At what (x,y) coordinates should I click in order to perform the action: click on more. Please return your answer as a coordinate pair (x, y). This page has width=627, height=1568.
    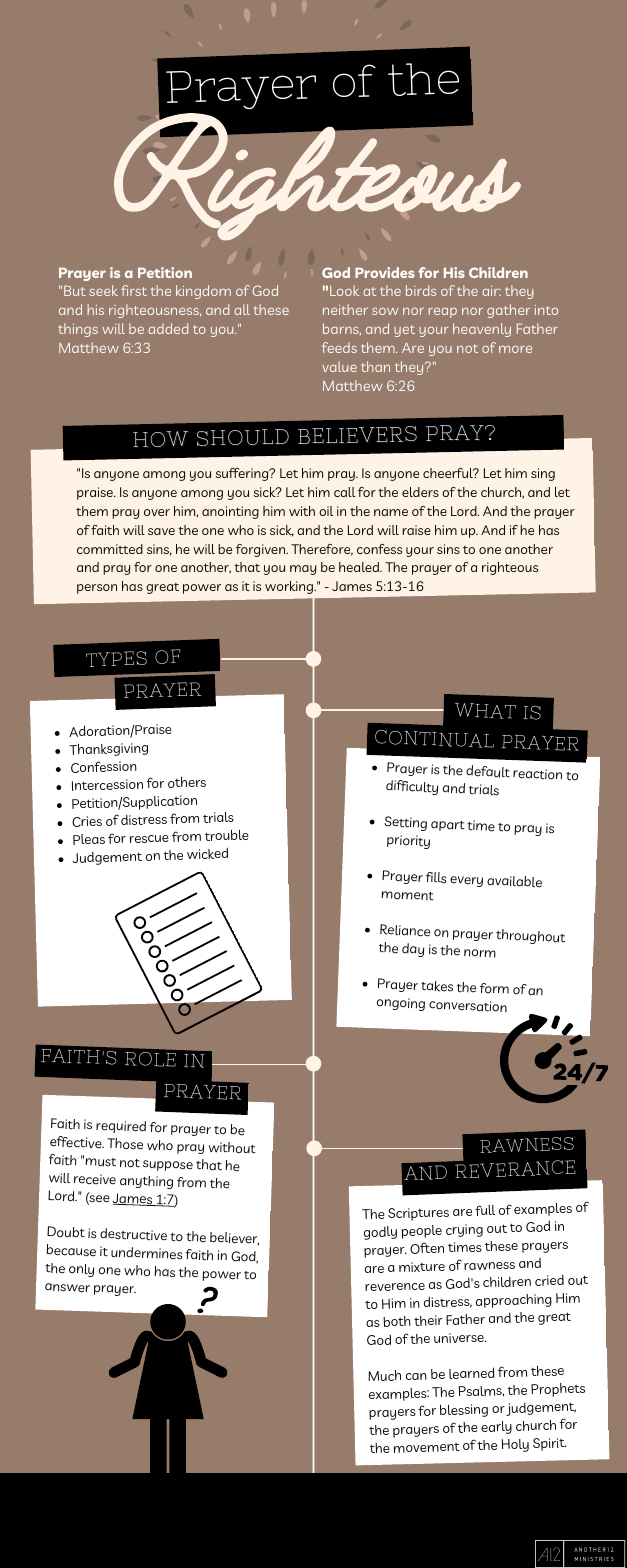
    Looking at the image, I should click on (515, 349).
